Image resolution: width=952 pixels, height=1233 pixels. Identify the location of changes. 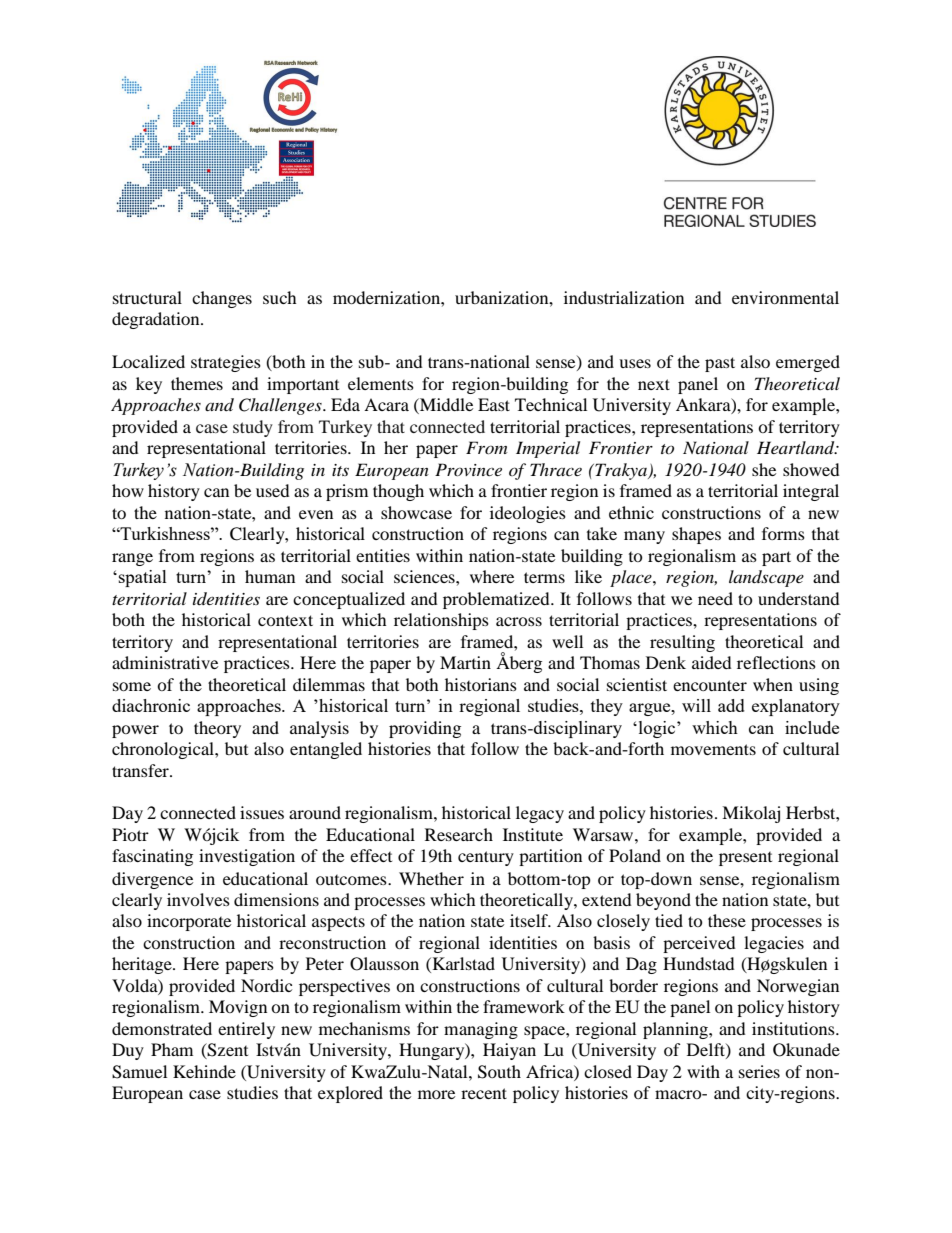
(222, 299).
